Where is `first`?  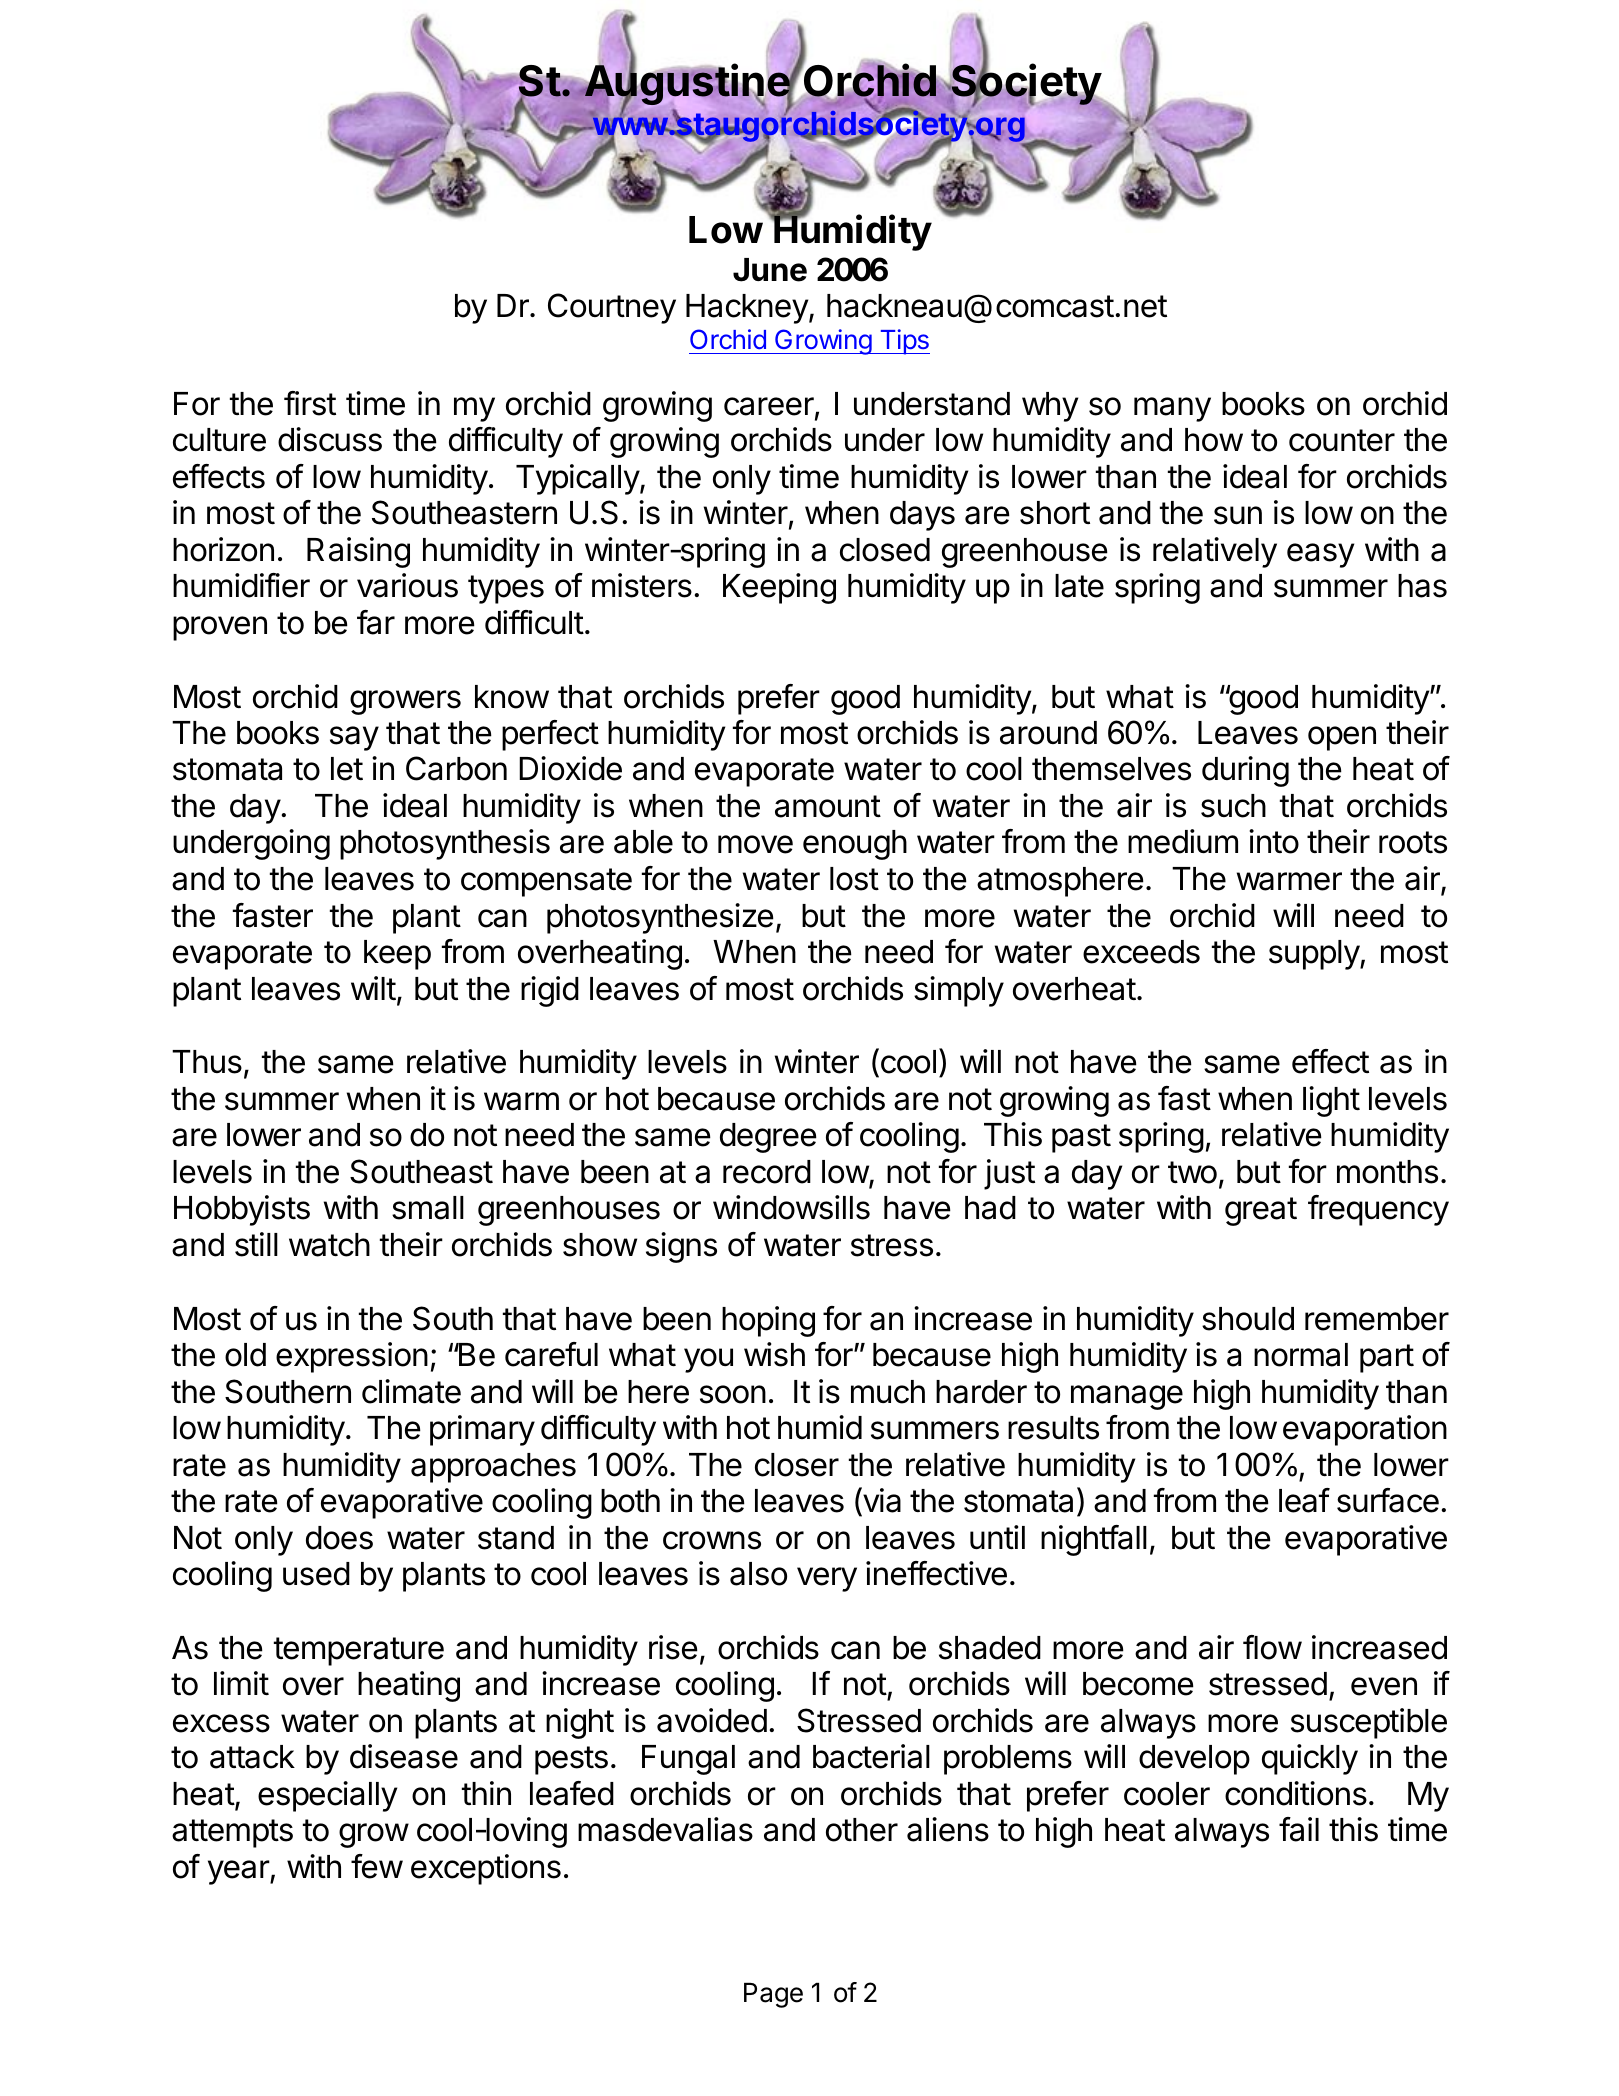
first is located at coordinates (310, 403).
